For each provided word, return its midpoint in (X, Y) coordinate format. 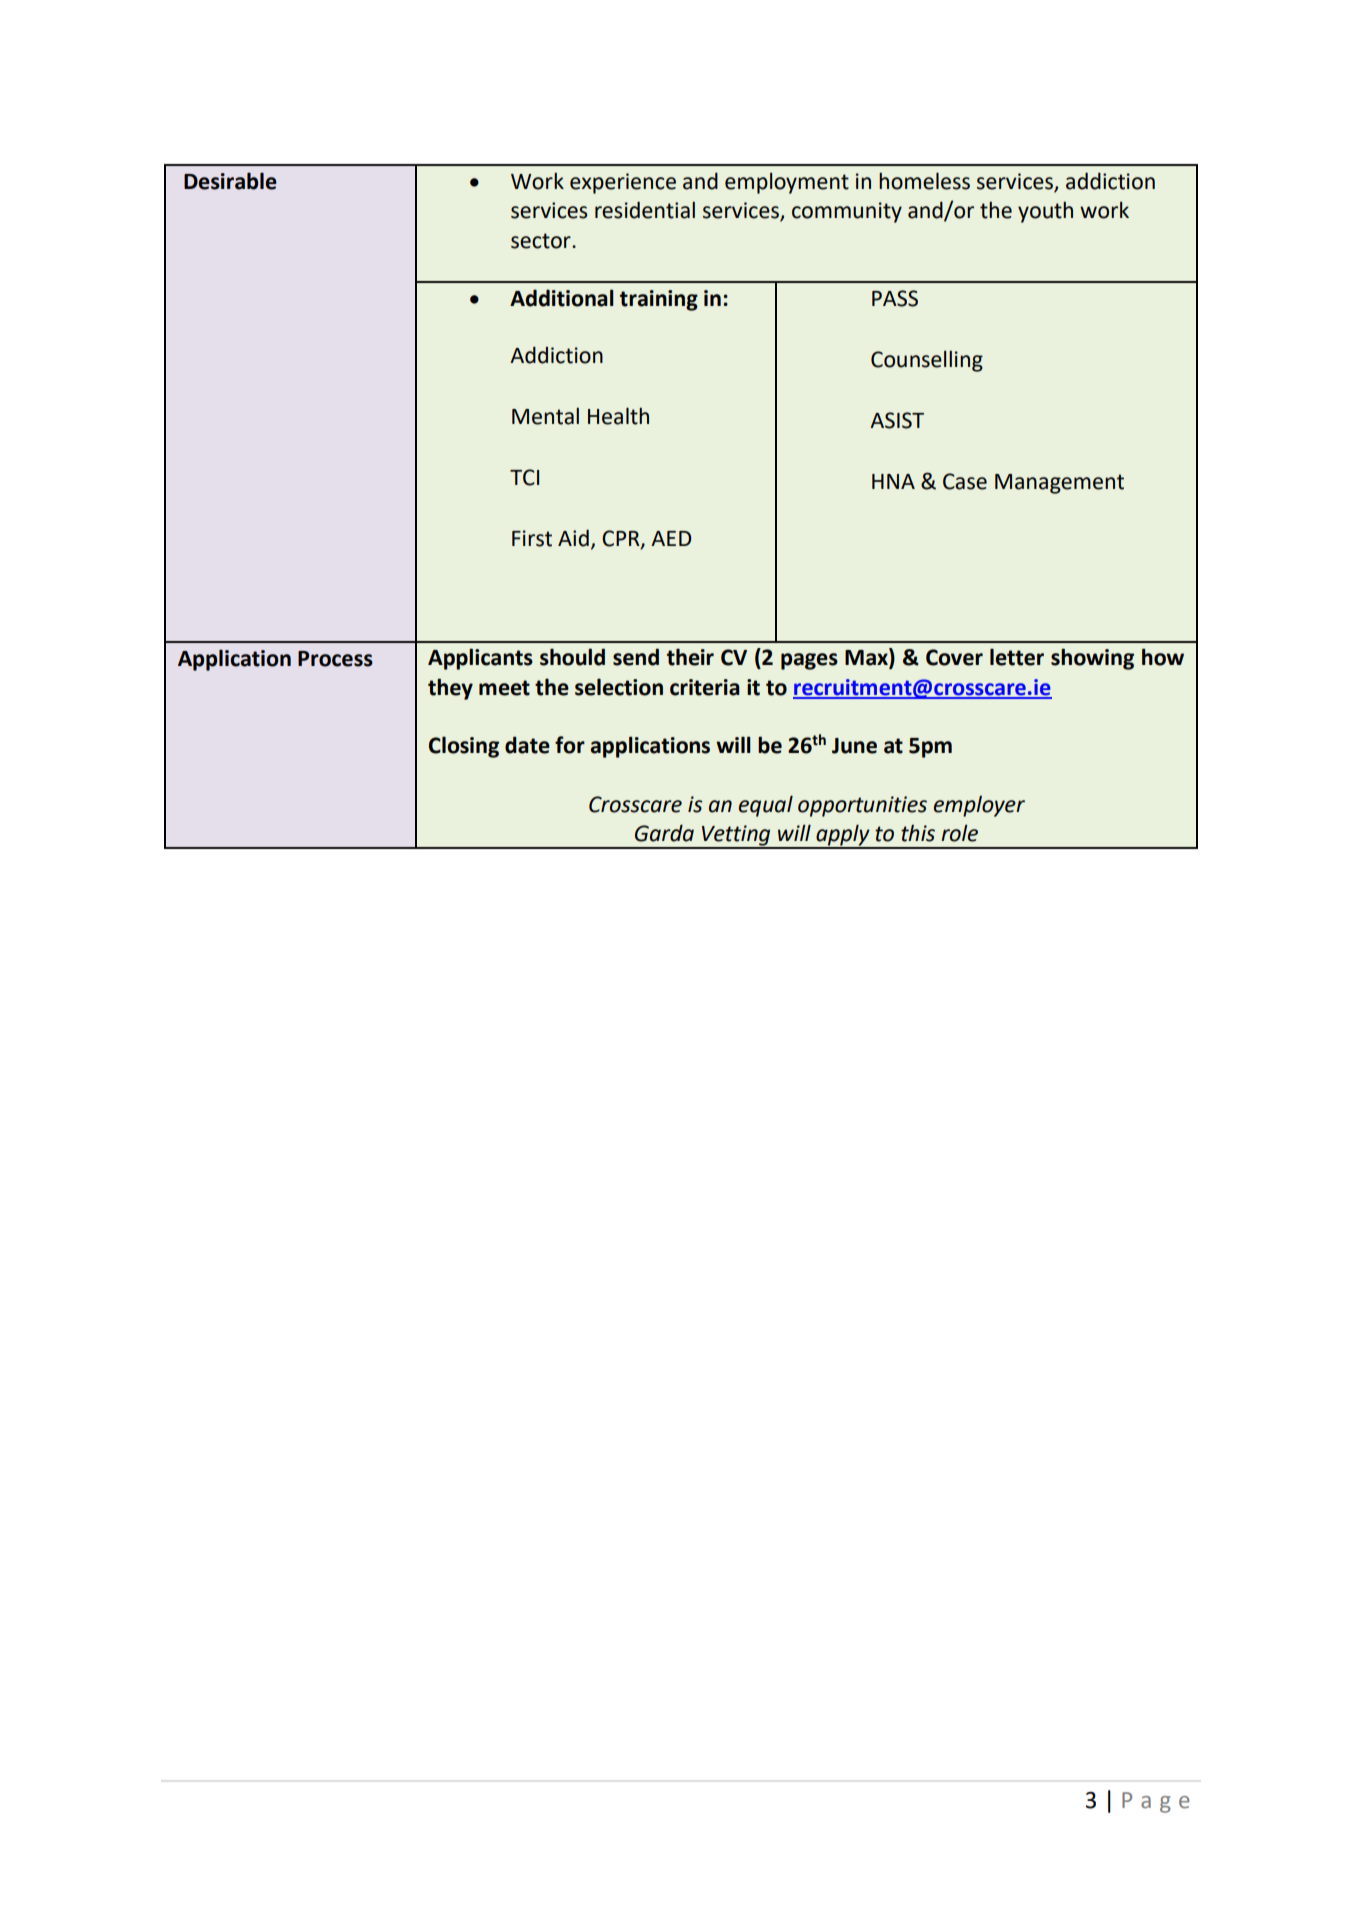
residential (645, 210)
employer (979, 806)
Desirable (230, 181)
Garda (664, 833)
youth (1045, 212)
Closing (464, 747)
